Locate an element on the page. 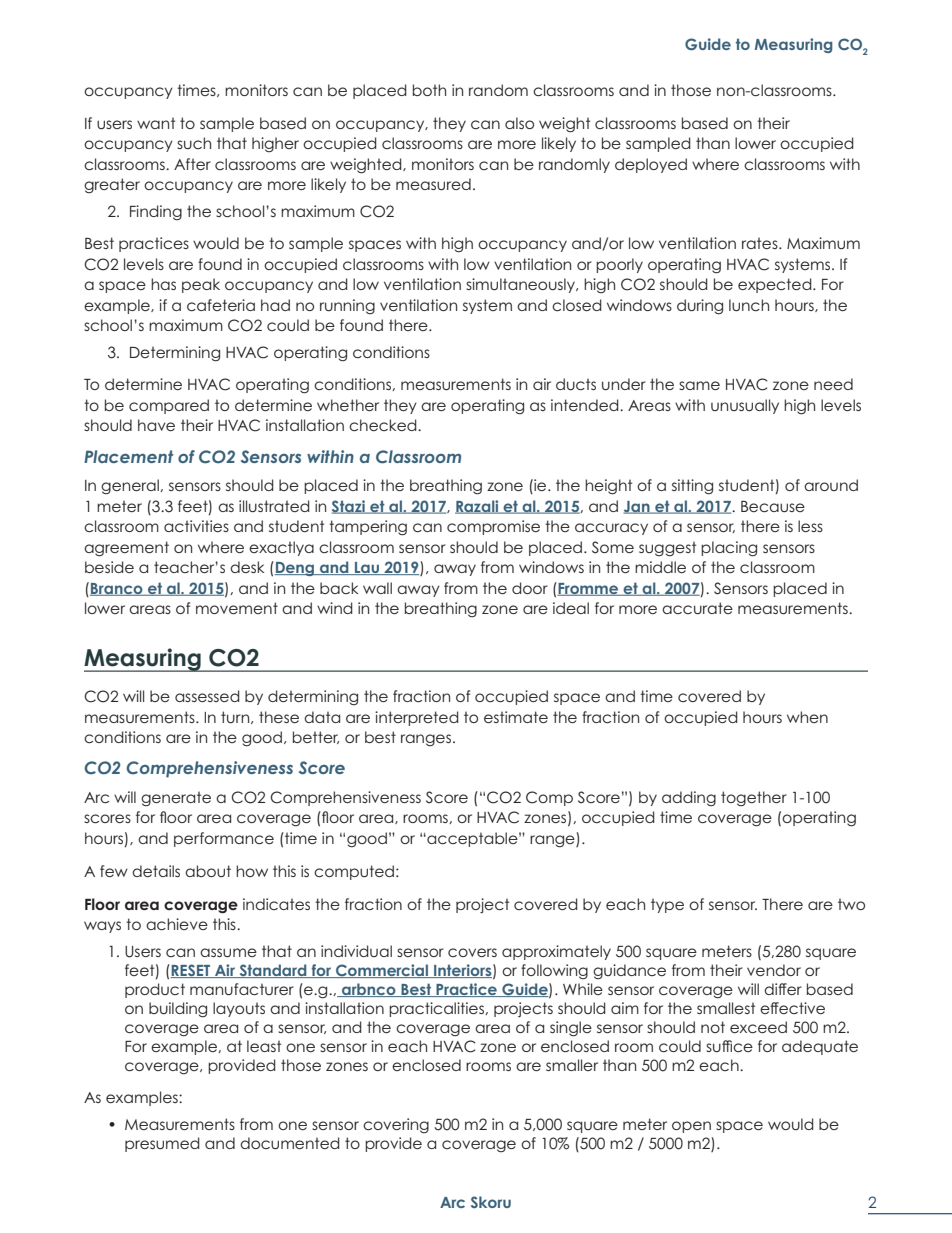 The width and height of the document is (952, 1233). also is located at coordinates (519, 123).
